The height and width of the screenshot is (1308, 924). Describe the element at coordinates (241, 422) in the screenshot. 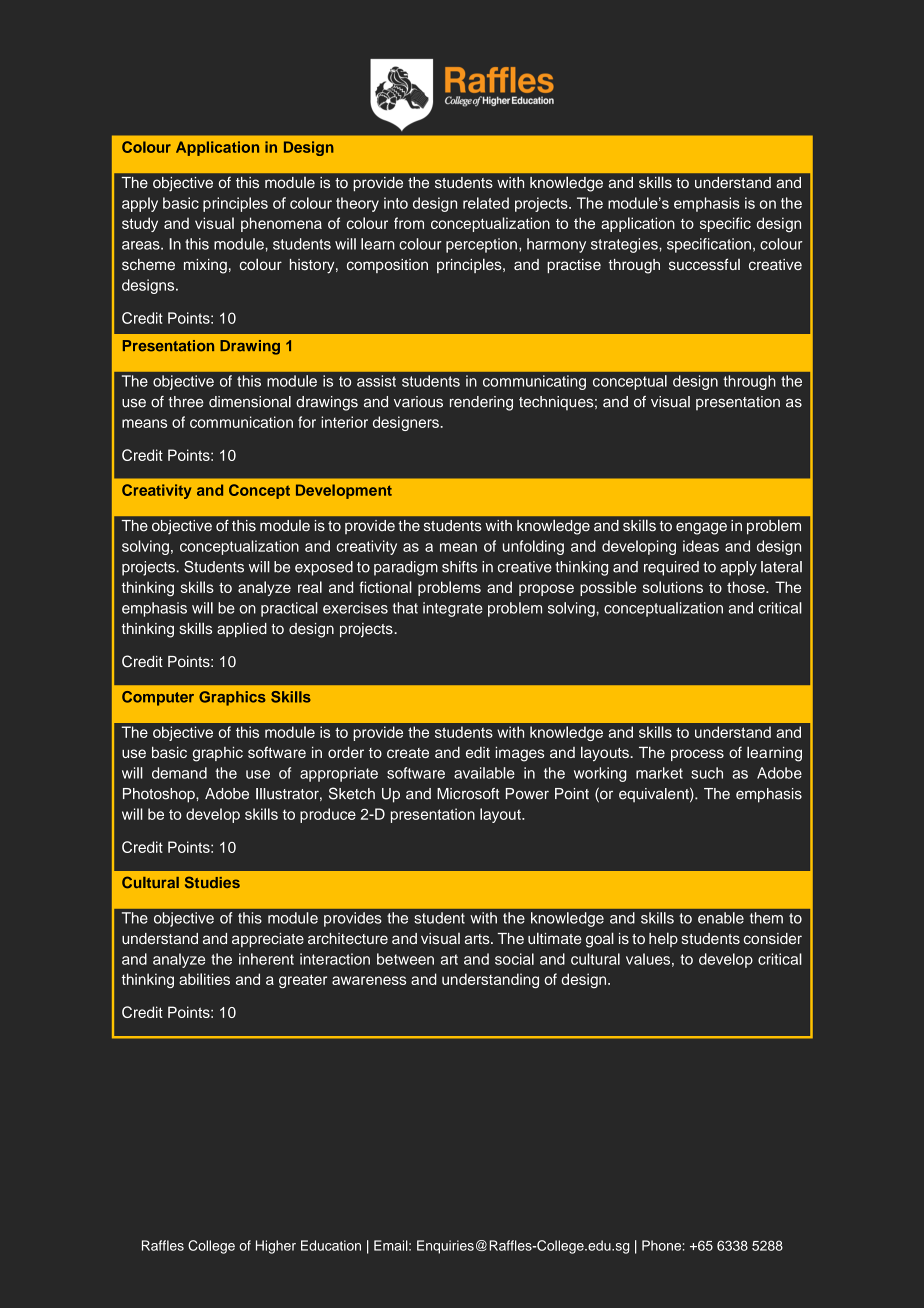

I see `communication` at that location.
